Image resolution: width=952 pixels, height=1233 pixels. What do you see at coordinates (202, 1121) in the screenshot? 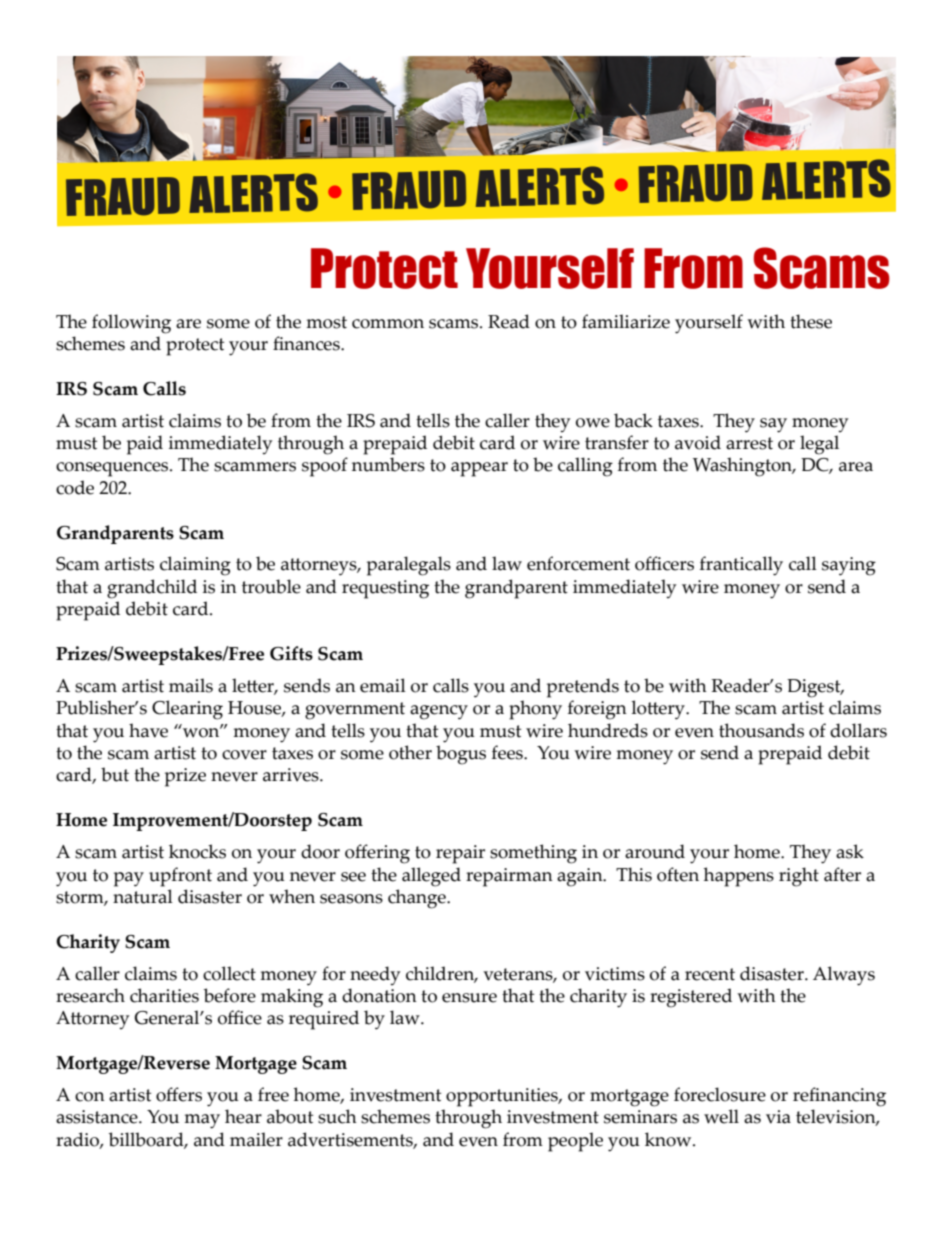
I see `may` at bounding box center [202, 1121].
